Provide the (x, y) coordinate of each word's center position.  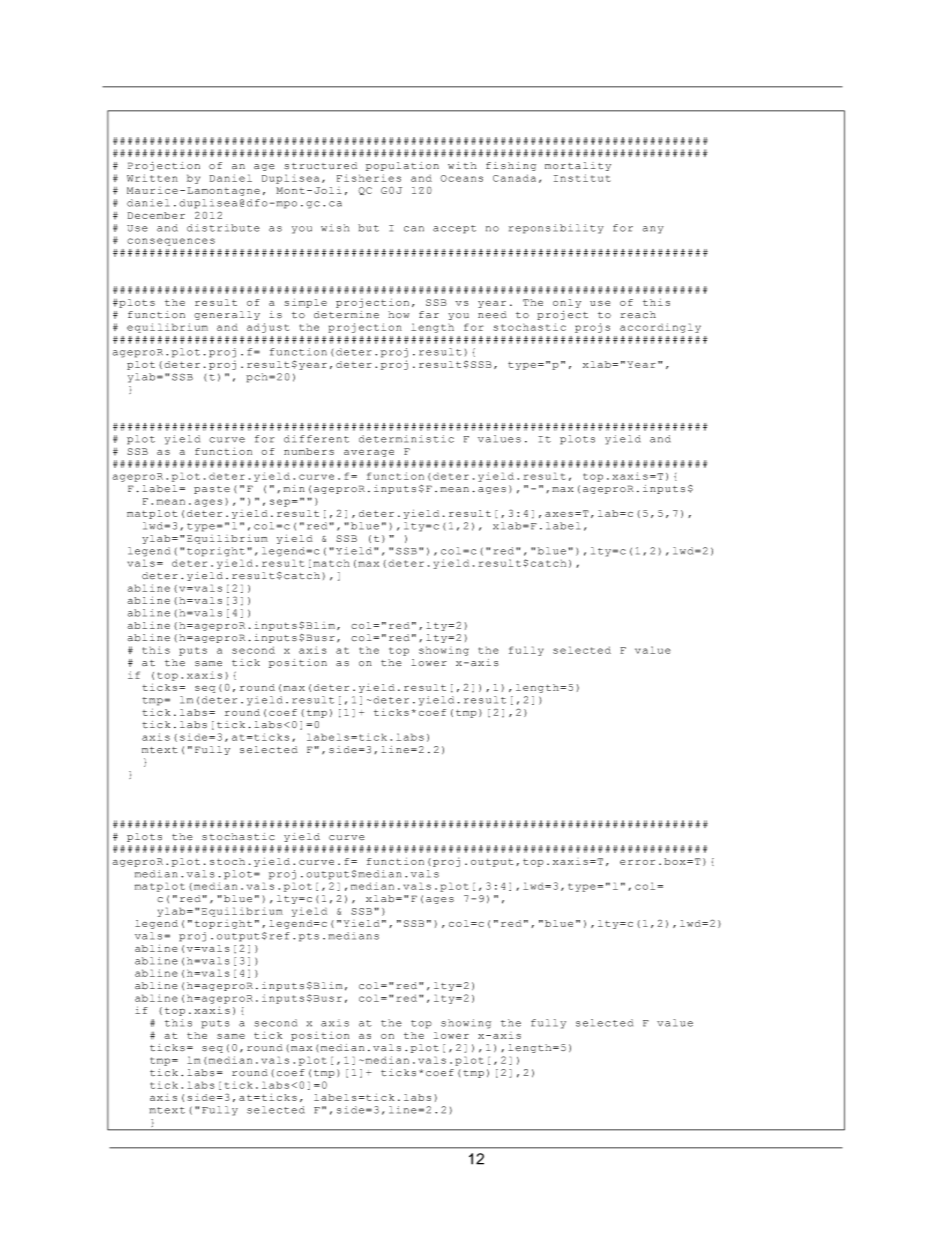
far (429, 314)
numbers (309, 451)
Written (152, 178)
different (316, 439)
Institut (582, 178)
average (369, 453)
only (567, 303)
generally (227, 315)
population (402, 166)
